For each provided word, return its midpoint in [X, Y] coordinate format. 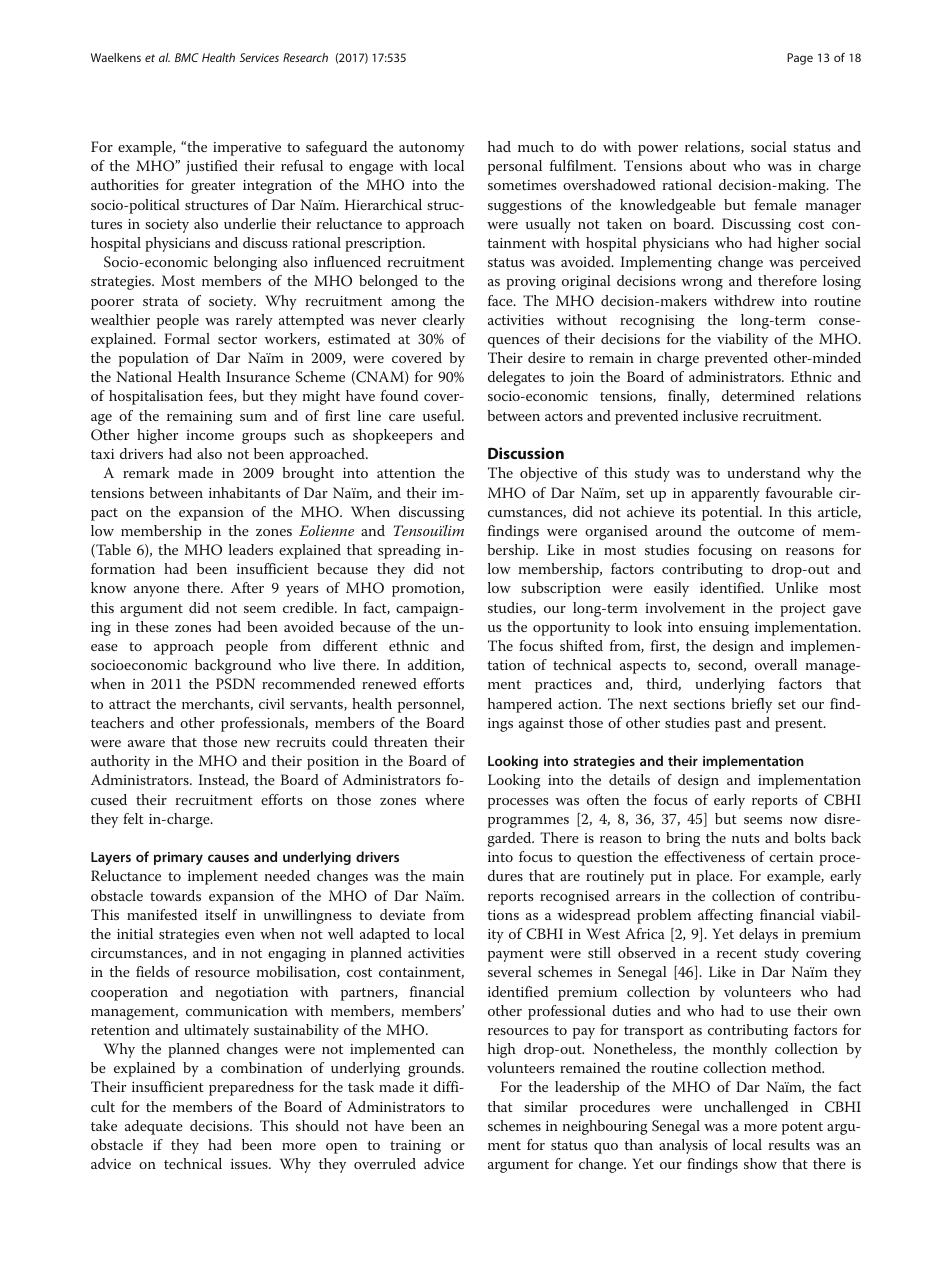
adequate [154, 1127]
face [501, 300]
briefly [751, 705]
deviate [402, 914]
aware [146, 743]
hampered [520, 705]
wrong [702, 284]
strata [160, 301]
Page [800, 59]
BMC [187, 57]
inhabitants [245, 492]
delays [758, 935]
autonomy [432, 149]
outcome [766, 531]
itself [221, 914]
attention [406, 473]
